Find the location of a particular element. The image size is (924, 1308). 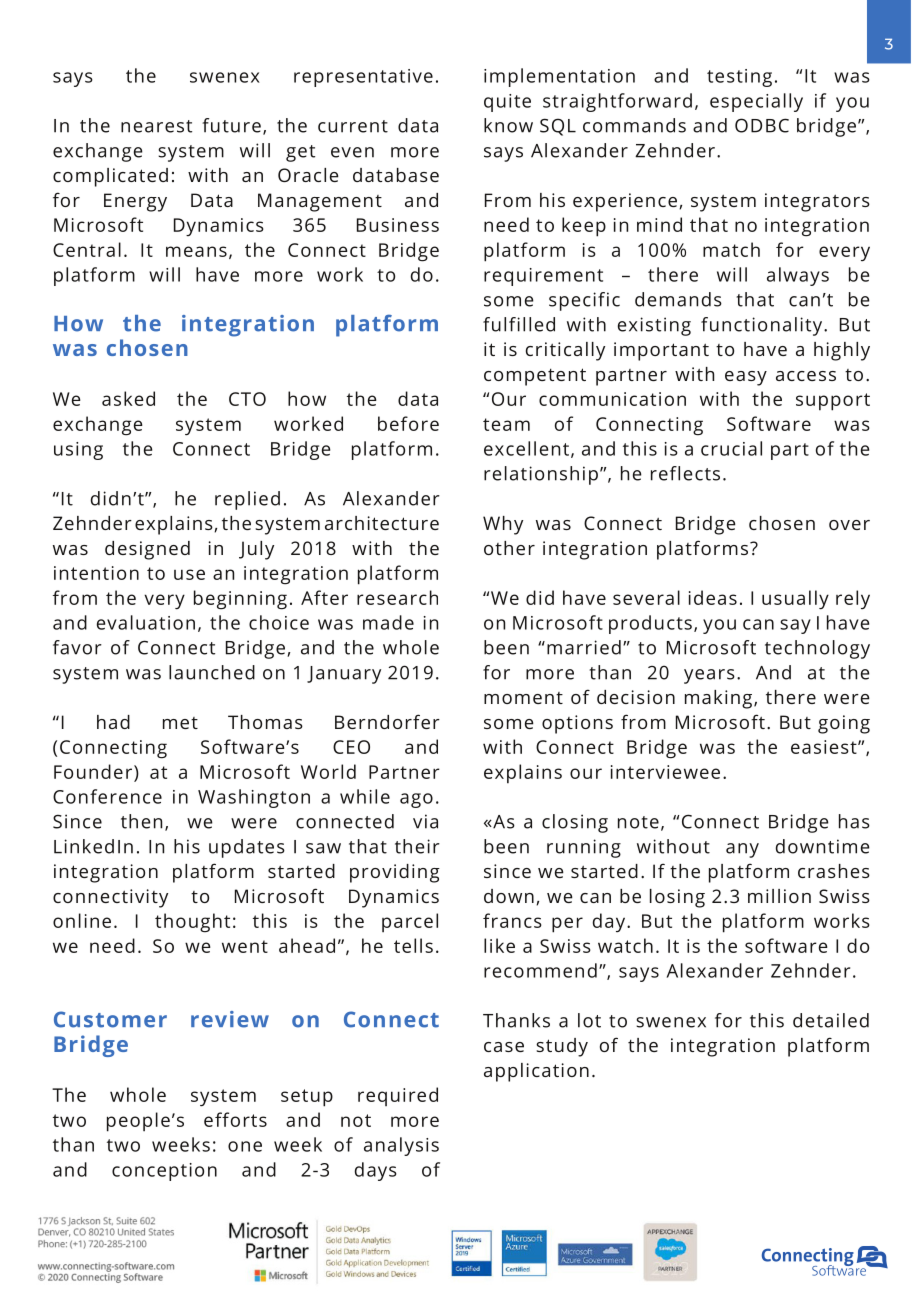

nearest is located at coordinates (156, 126).
